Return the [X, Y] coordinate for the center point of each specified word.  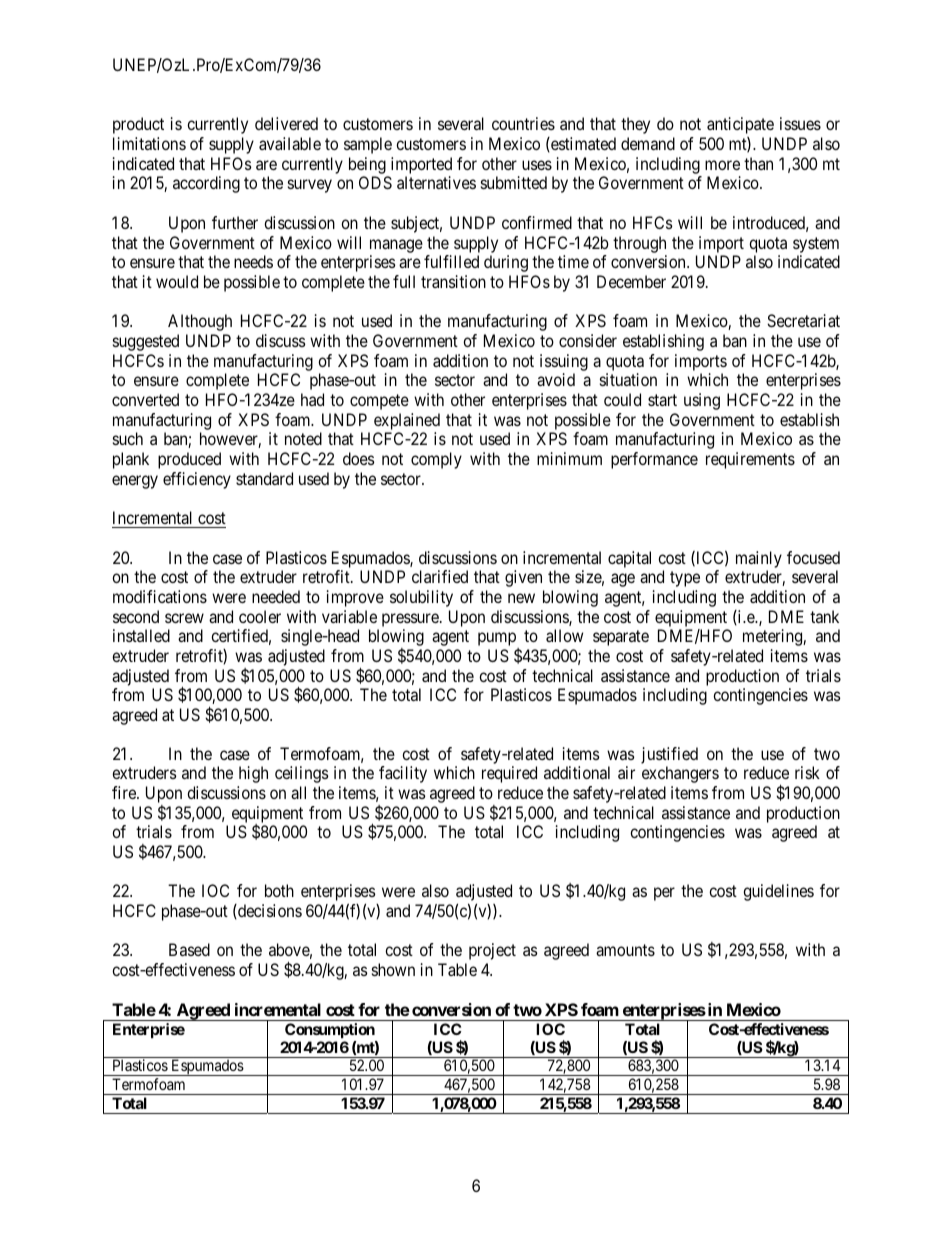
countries [523, 123]
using [702, 401]
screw [184, 618]
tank [824, 616]
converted [145, 399]
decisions [269, 911]
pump [498, 641]
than [758, 163]
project [492, 951]
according [206, 184]
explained [407, 421]
